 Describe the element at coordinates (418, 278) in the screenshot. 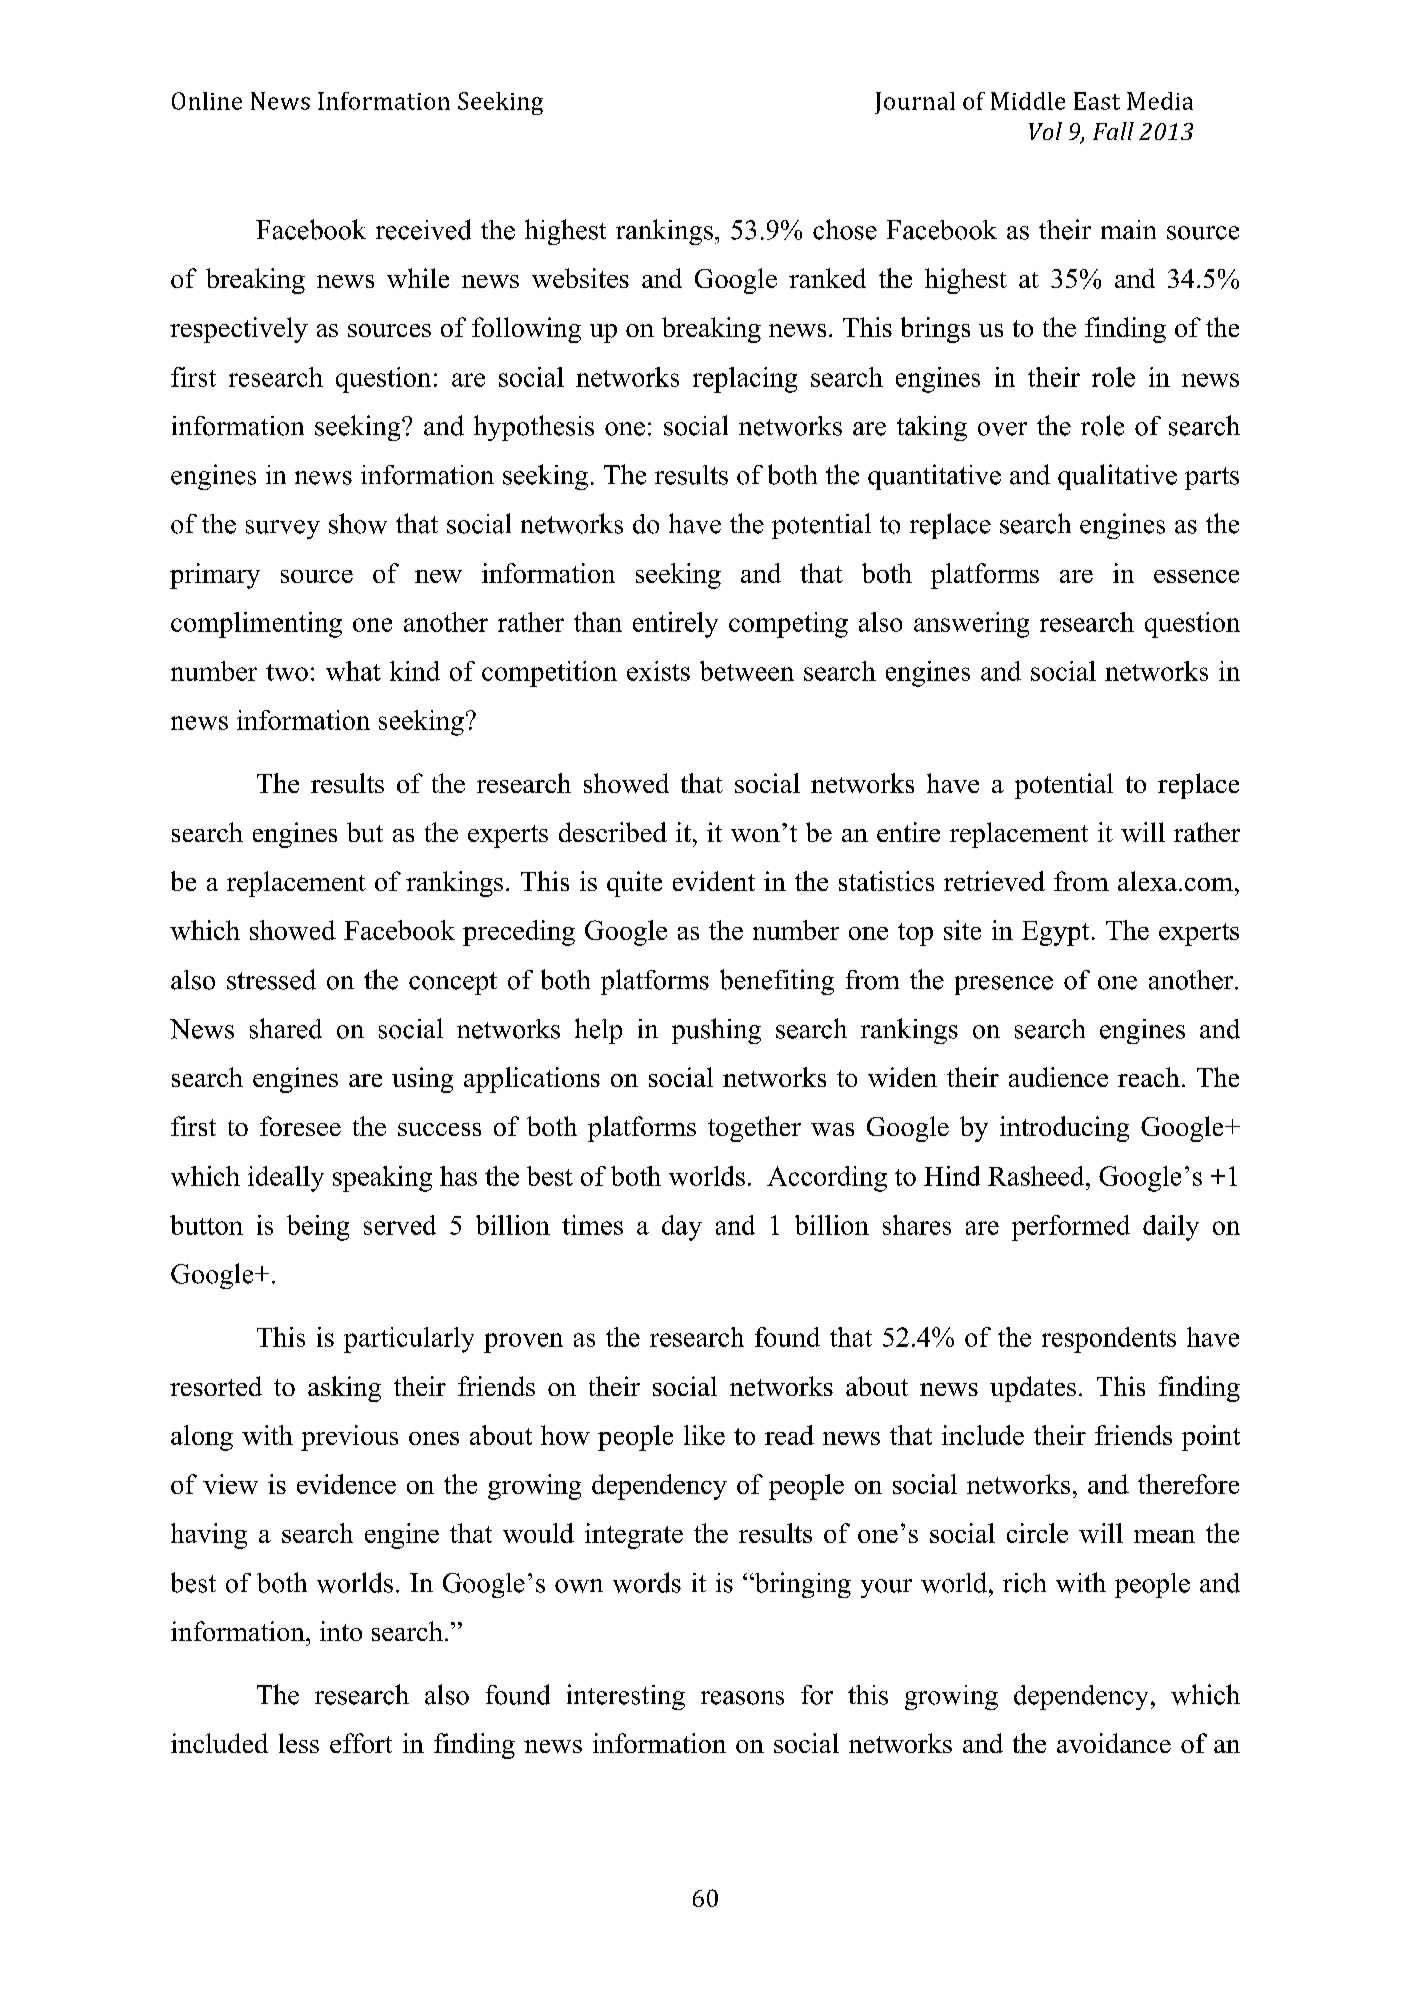

I see `while` at that location.
